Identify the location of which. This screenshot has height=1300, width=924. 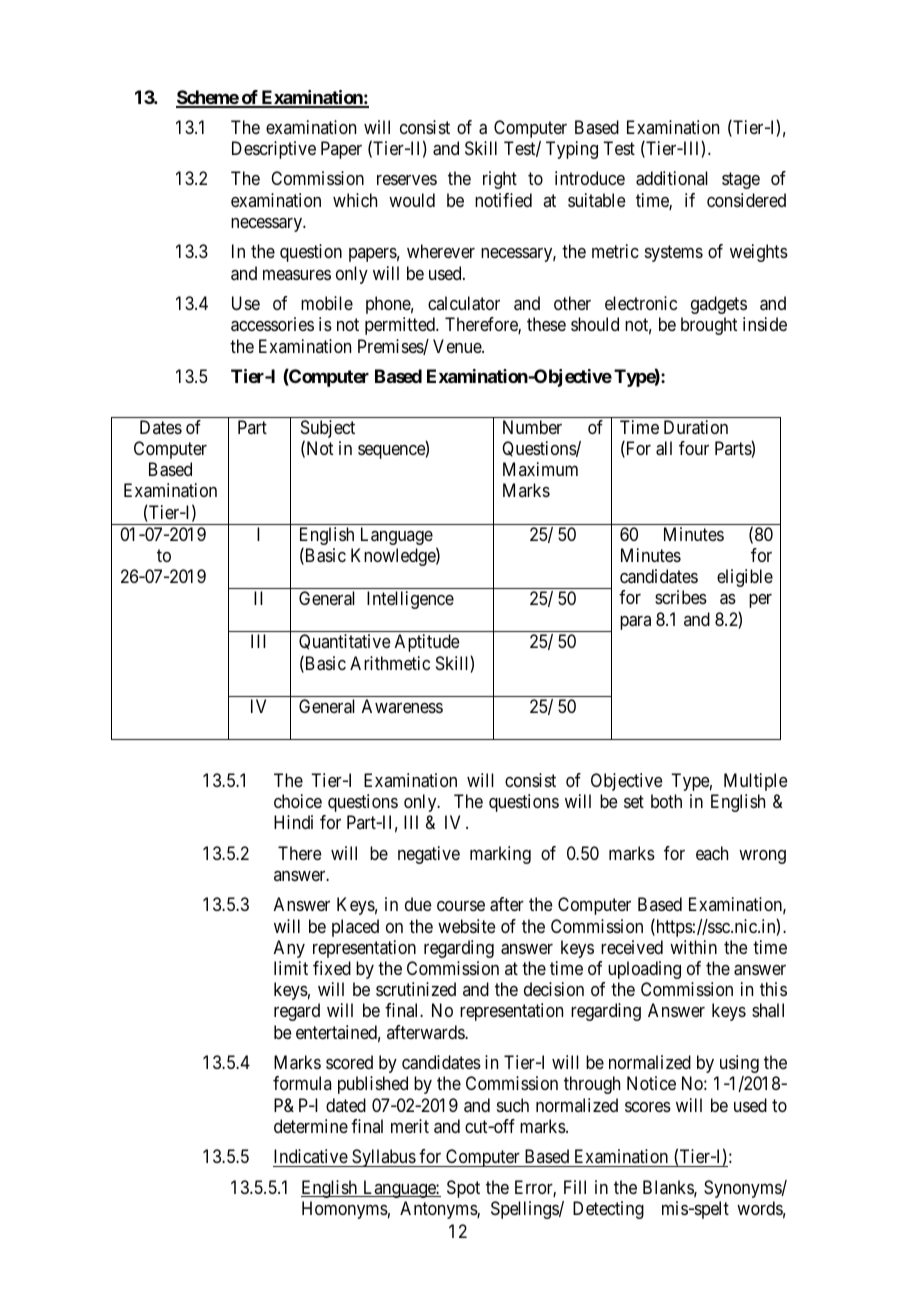
(355, 200).
